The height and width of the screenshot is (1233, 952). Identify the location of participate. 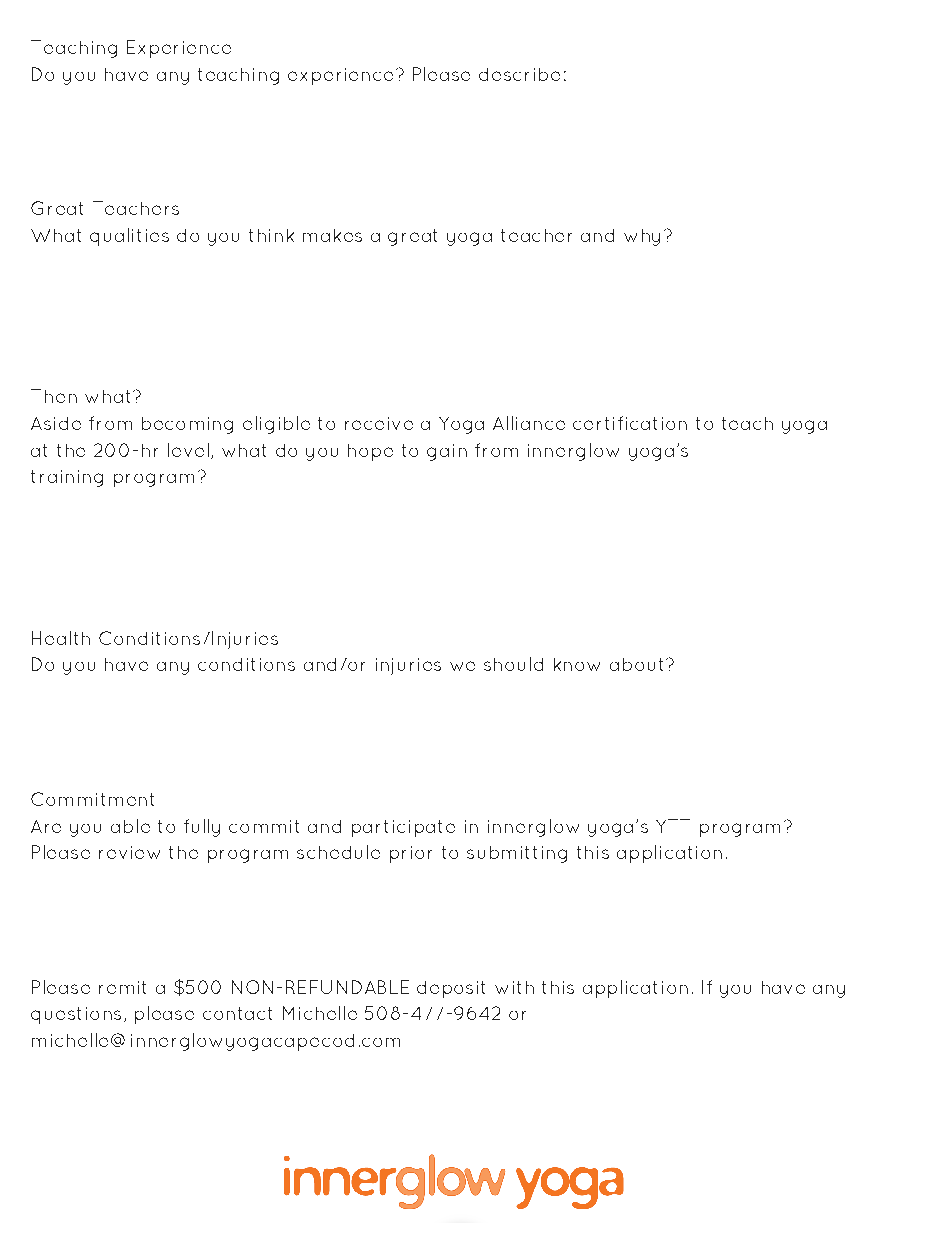
(403, 828).
